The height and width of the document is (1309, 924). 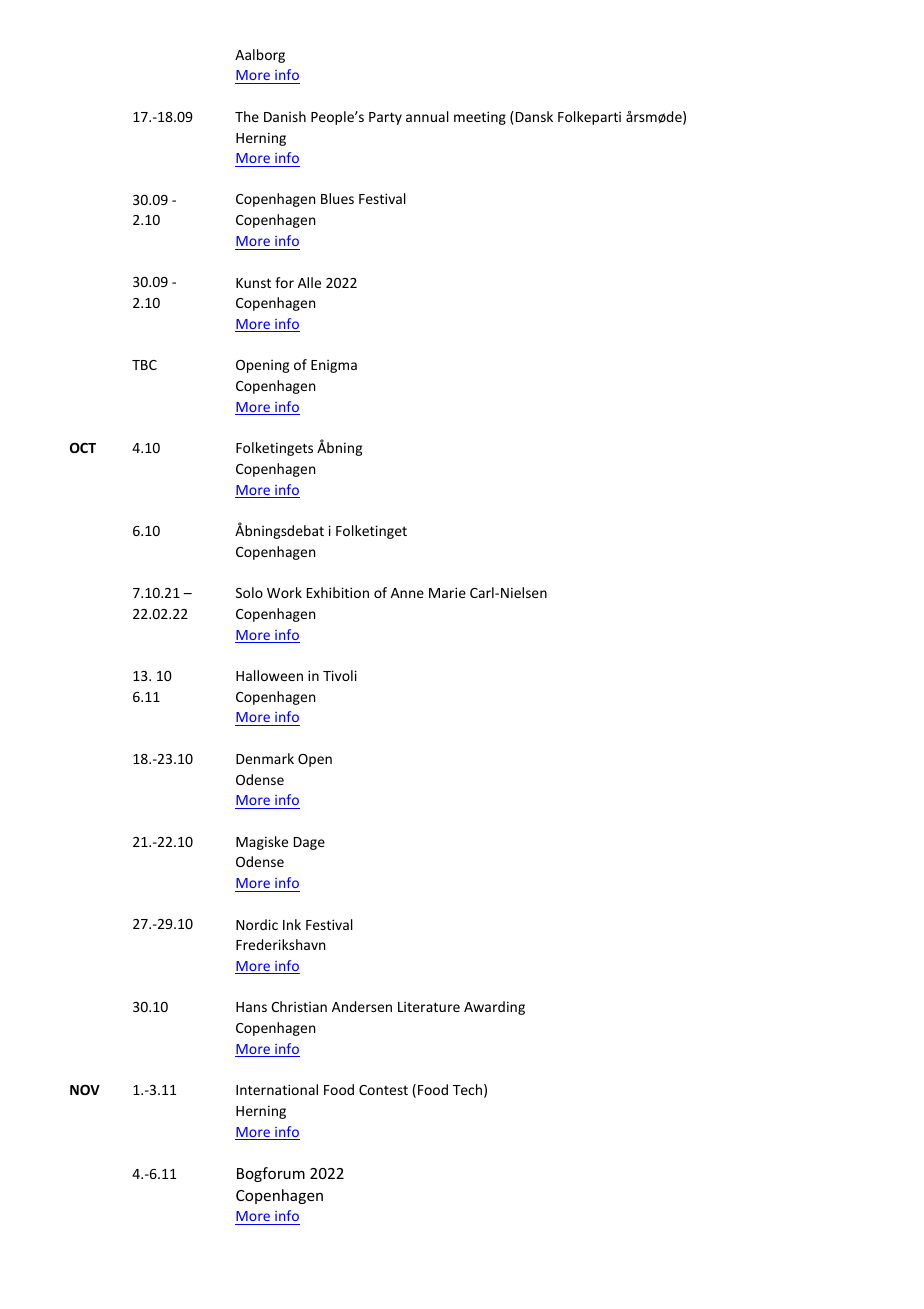 I want to click on Danish, so click(x=285, y=116).
